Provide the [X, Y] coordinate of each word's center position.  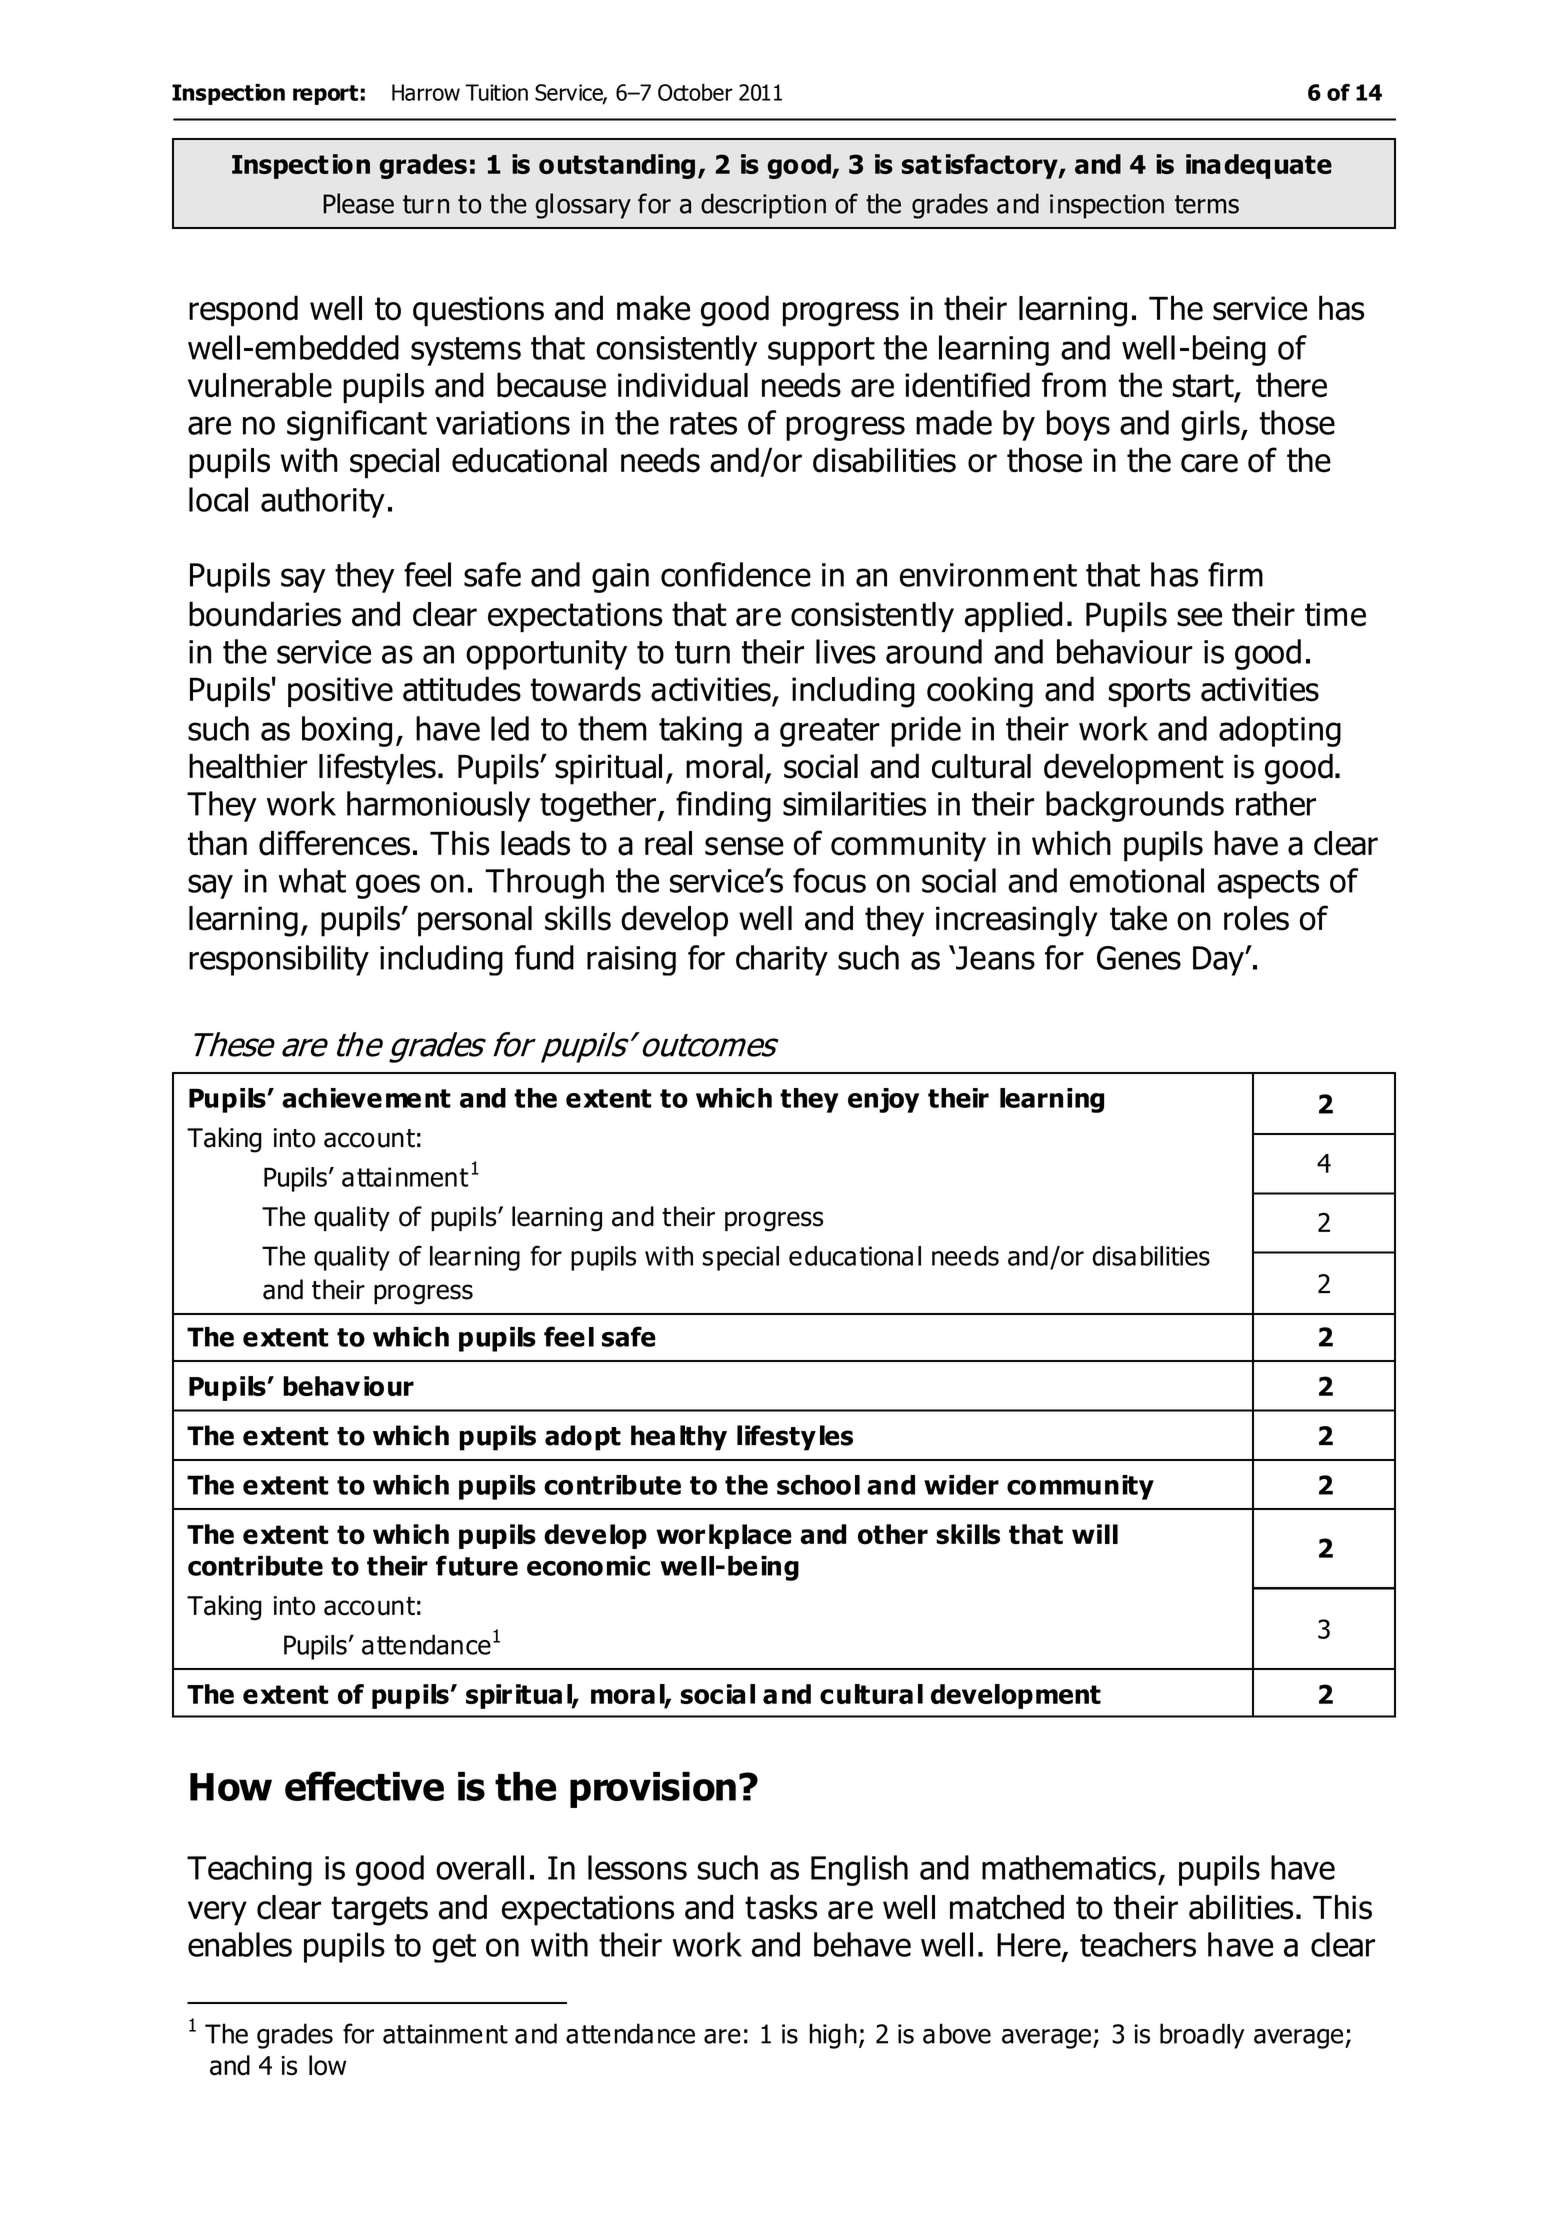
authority [323, 502]
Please [358, 203]
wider [961, 1485]
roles [1256, 918]
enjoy [883, 1100]
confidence [736, 574]
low [327, 2065]
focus [829, 880]
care [1209, 463]
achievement [366, 1098]
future [477, 1565]
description [763, 206]
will [1095, 1534]
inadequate [1259, 166]
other [893, 1534]
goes [388, 886]
